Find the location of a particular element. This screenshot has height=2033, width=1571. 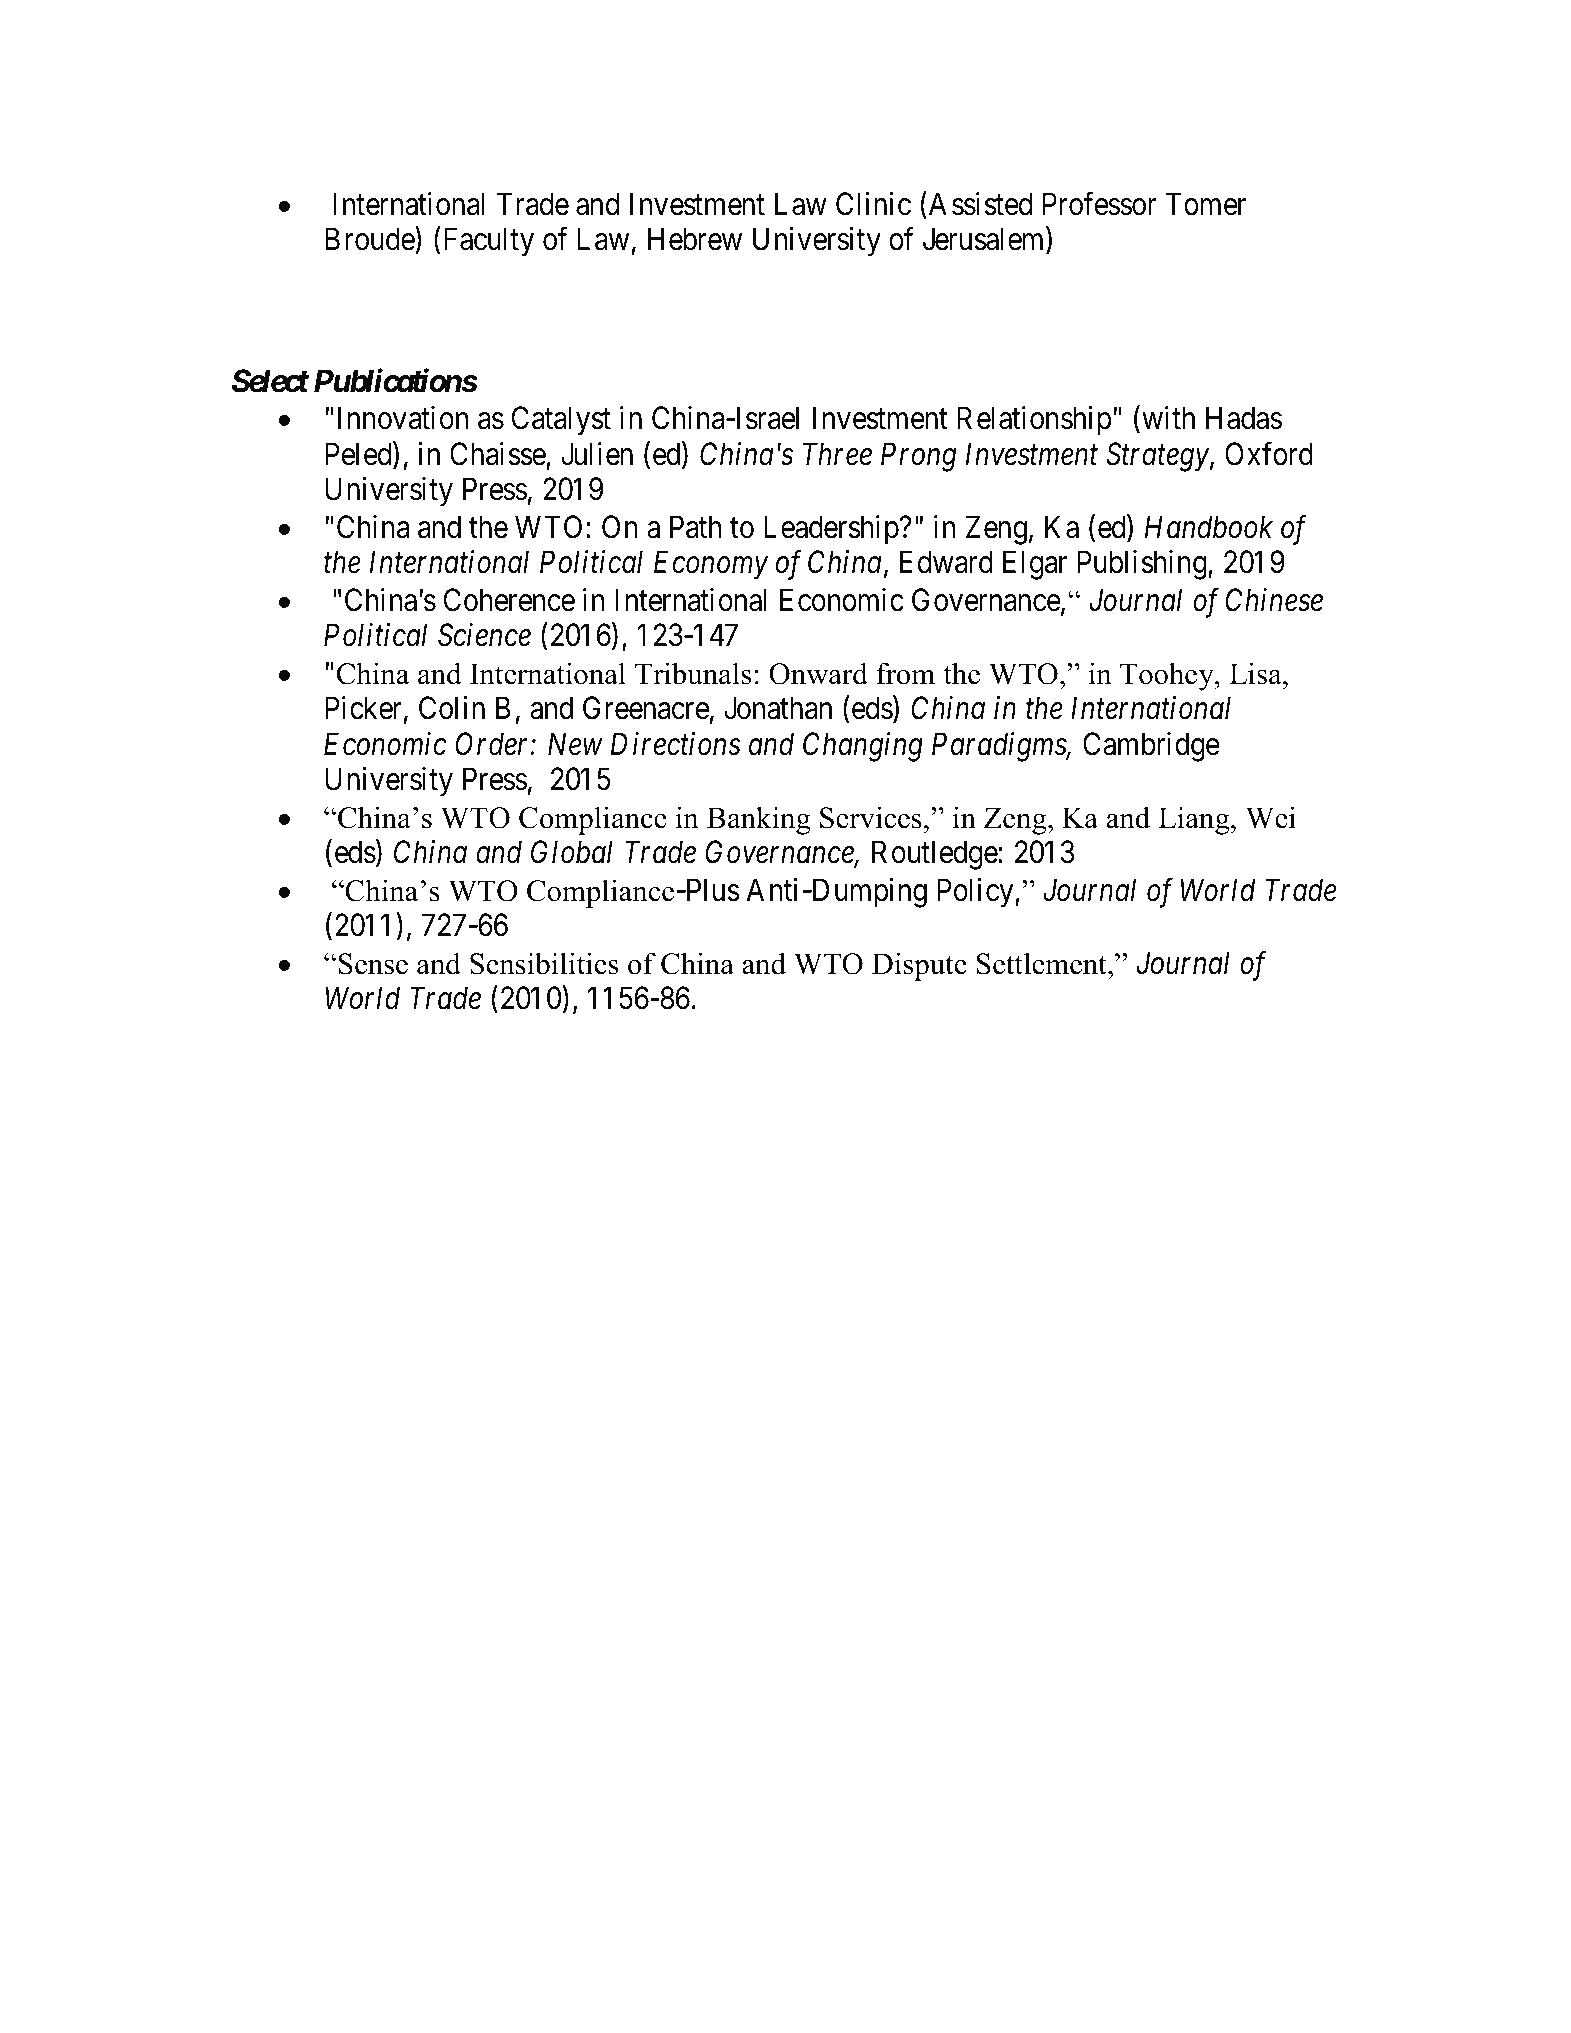

Coherence is located at coordinates (509, 600).
